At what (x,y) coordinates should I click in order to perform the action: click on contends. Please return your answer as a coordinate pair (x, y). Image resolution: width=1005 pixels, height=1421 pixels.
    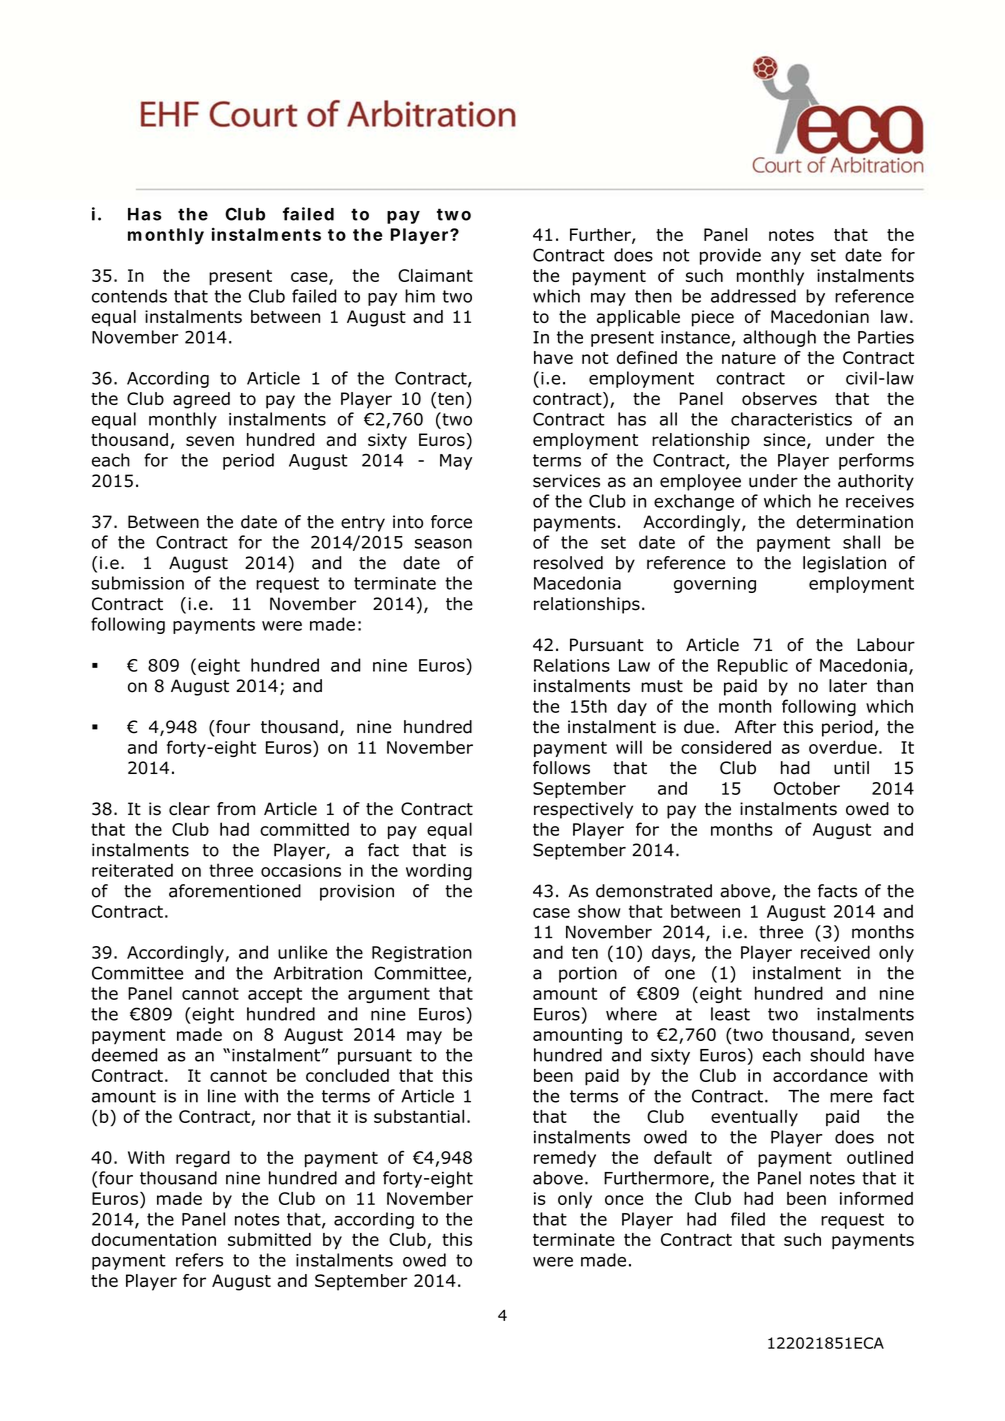
    Looking at the image, I should click on (129, 296).
